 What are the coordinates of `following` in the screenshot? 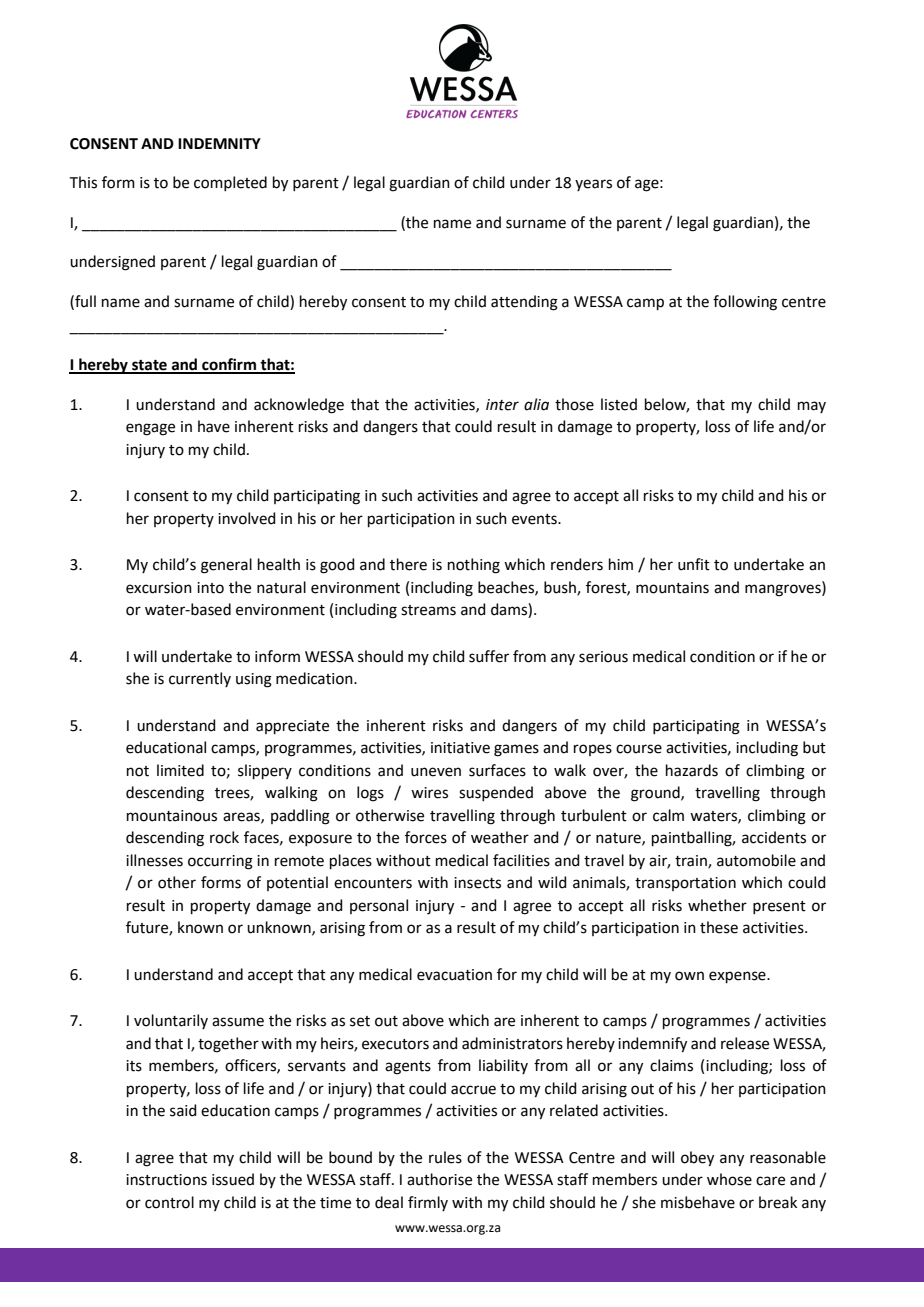 It's located at (745, 303).
